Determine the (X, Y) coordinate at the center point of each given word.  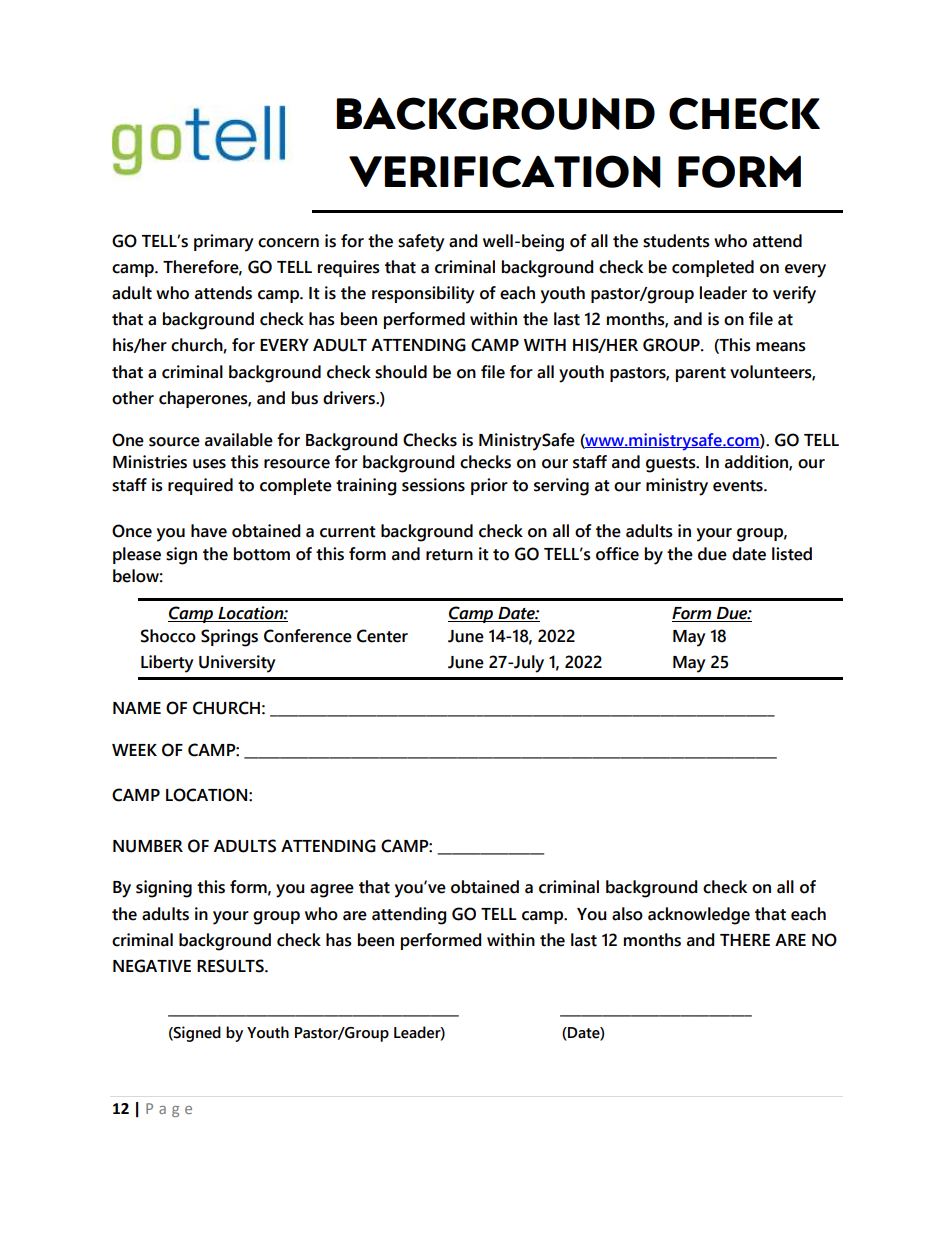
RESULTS (231, 966)
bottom (262, 554)
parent (701, 374)
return (449, 555)
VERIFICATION (505, 171)
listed (792, 554)
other (133, 398)
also (627, 914)
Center (382, 636)
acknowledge (699, 916)
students (676, 241)
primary (224, 243)
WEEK (134, 750)
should (401, 372)
